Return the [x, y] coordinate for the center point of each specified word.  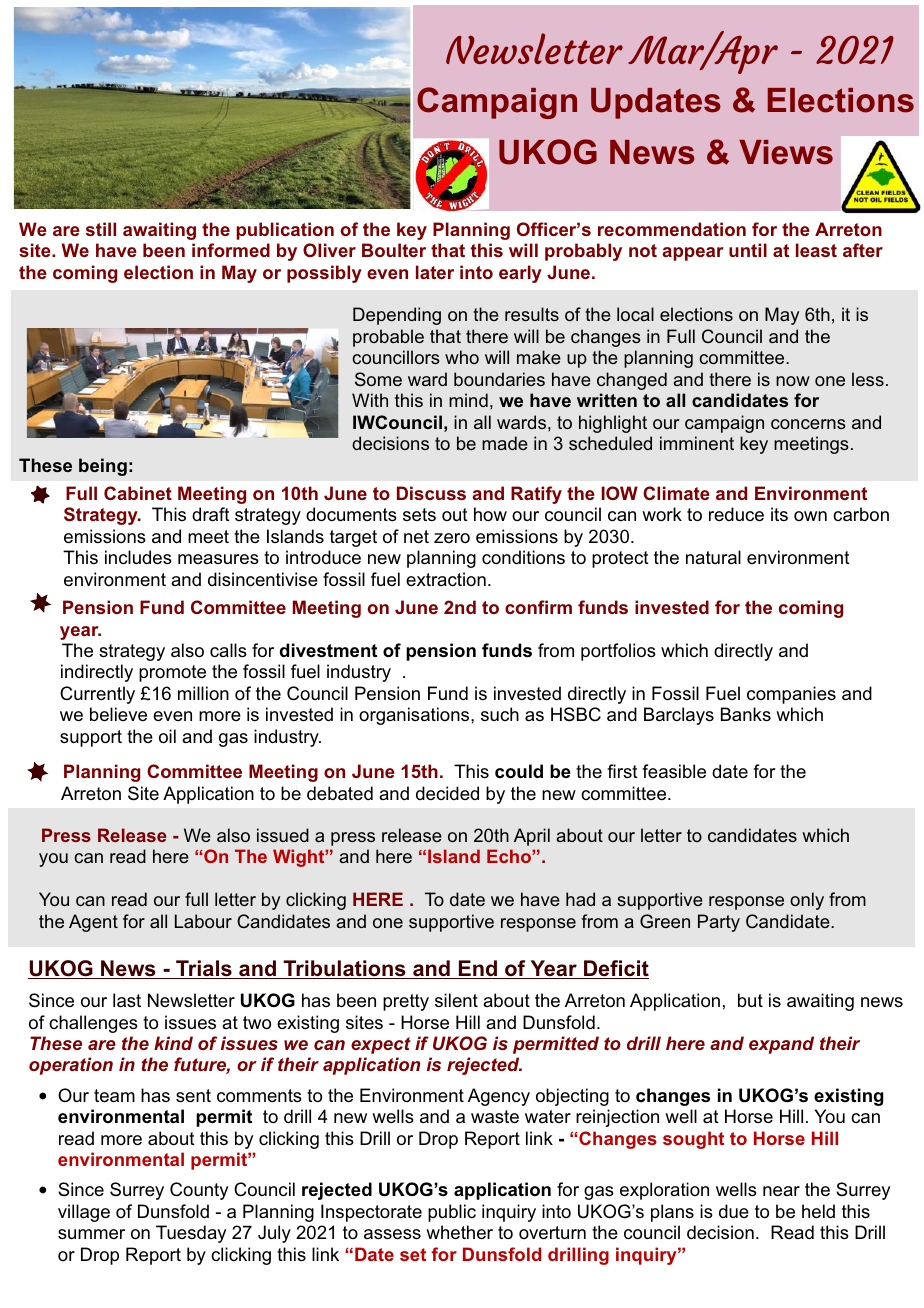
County [199, 1191]
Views [786, 152]
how [490, 514]
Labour [203, 921]
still [101, 229]
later [435, 272]
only [807, 901]
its [779, 514]
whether [459, 1232]
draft [211, 514]
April [532, 837]
